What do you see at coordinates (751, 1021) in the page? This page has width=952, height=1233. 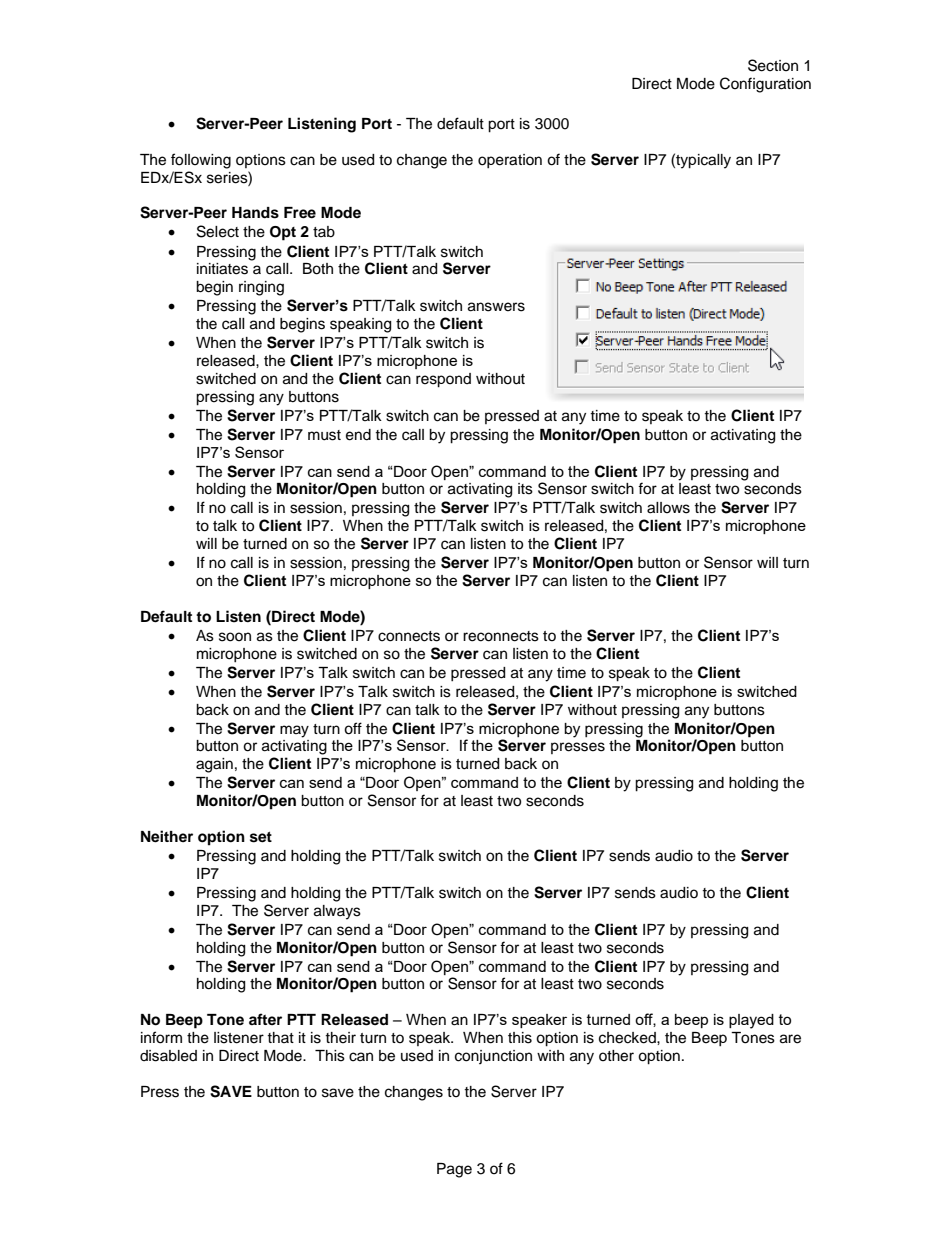 I see `played` at bounding box center [751, 1021].
